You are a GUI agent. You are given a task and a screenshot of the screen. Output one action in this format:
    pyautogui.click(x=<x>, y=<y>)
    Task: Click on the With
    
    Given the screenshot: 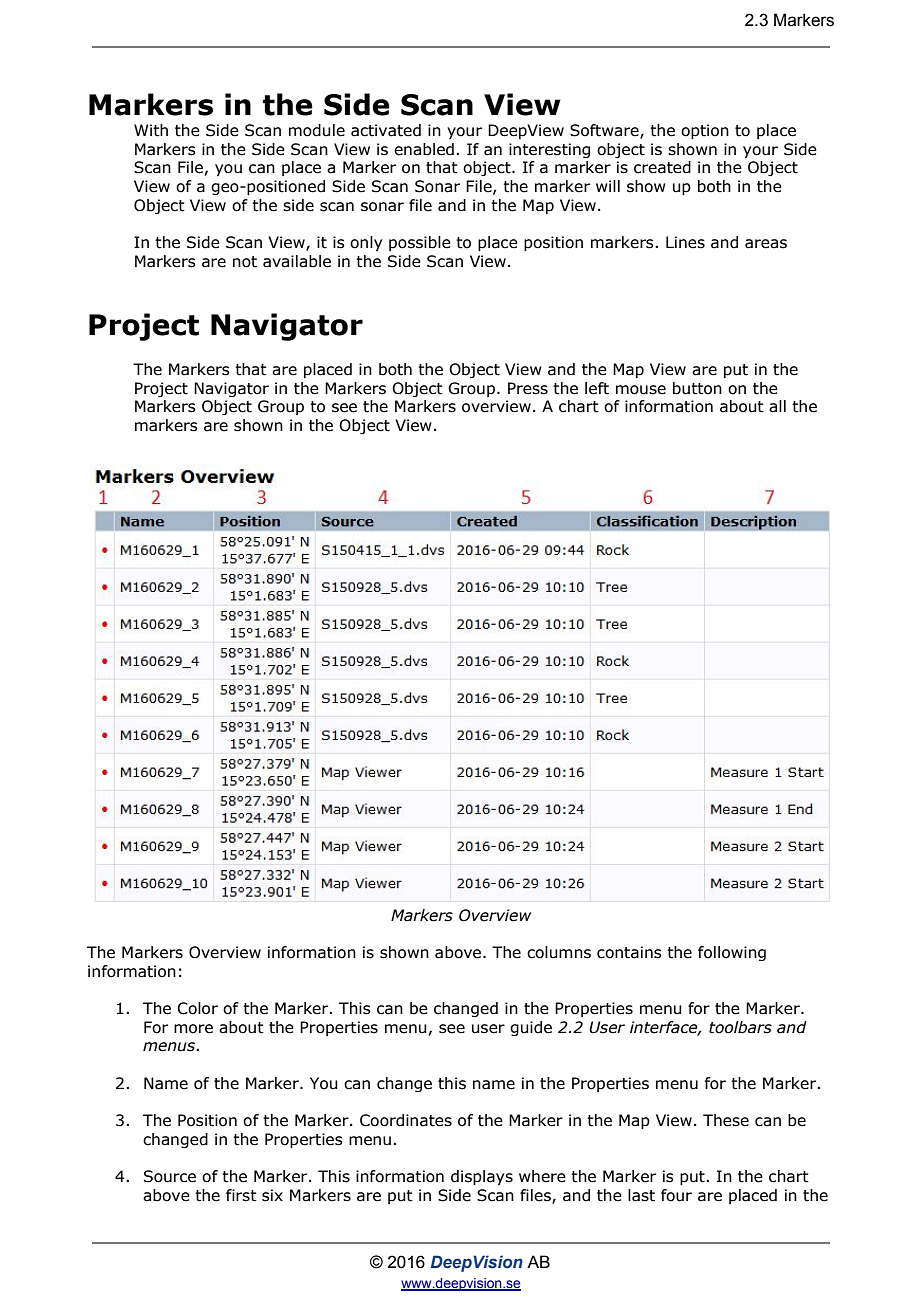 What is the action you would take?
    pyautogui.click(x=151, y=130)
